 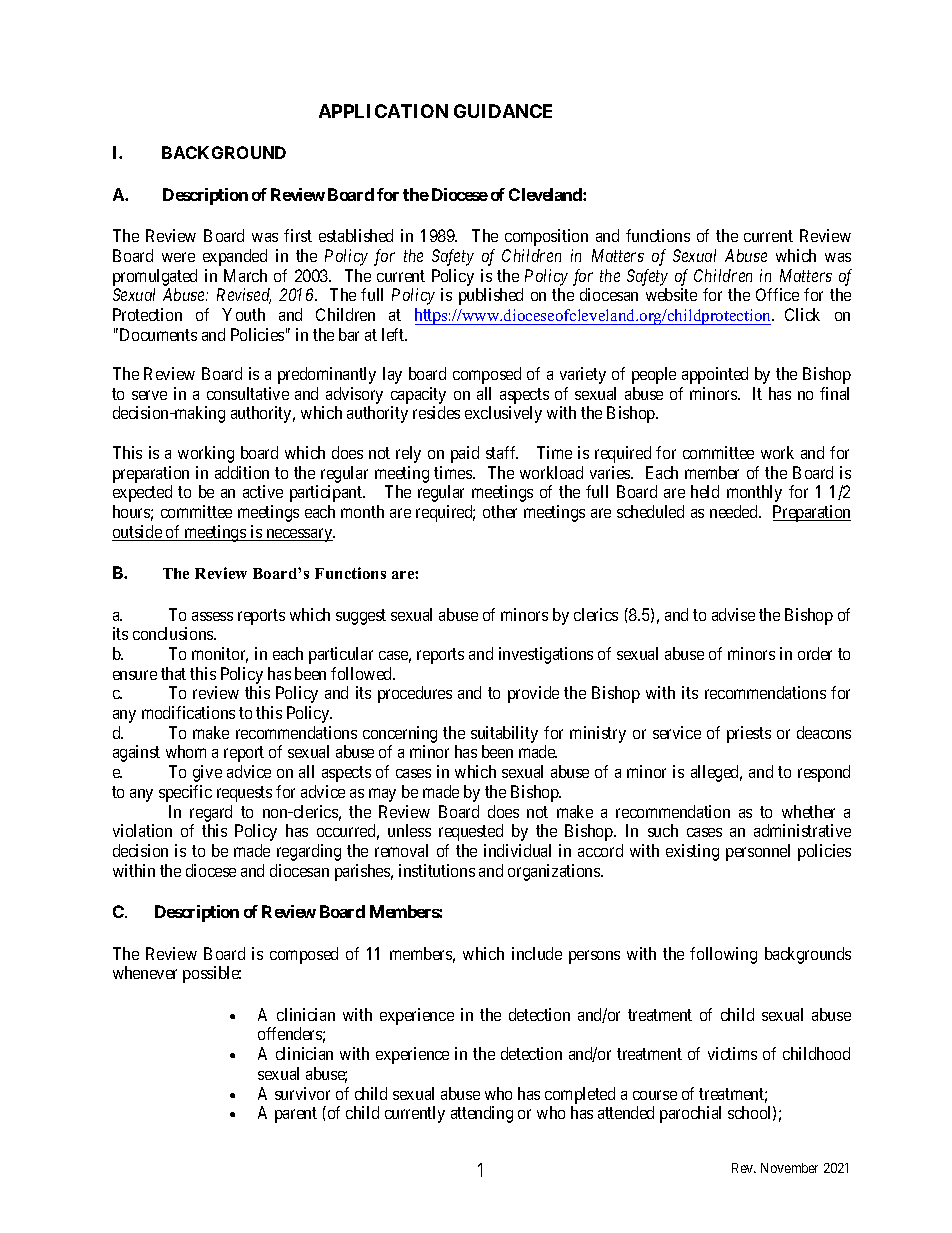 What do you see at coordinates (248, 393) in the page?
I see `consultative` at bounding box center [248, 393].
